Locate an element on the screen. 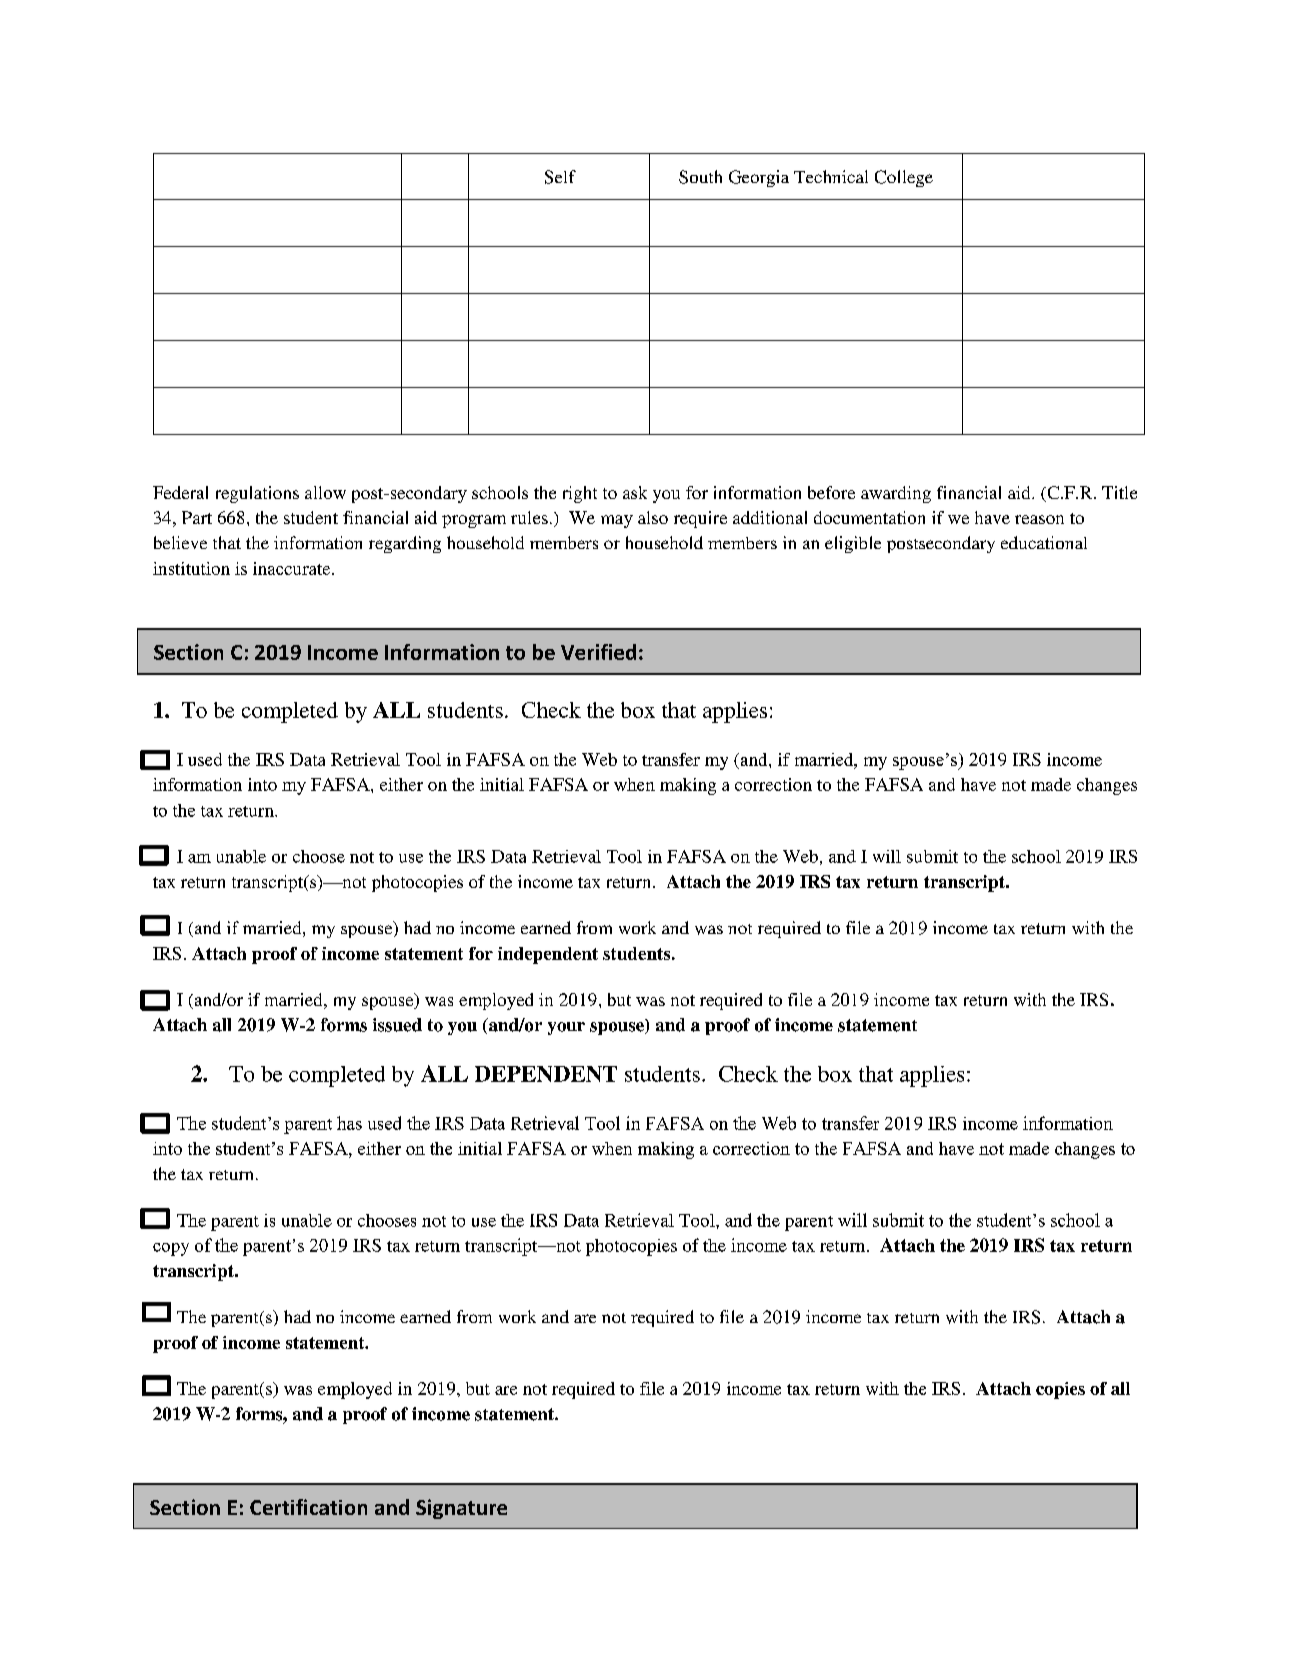  reason is located at coordinates (1039, 519).
